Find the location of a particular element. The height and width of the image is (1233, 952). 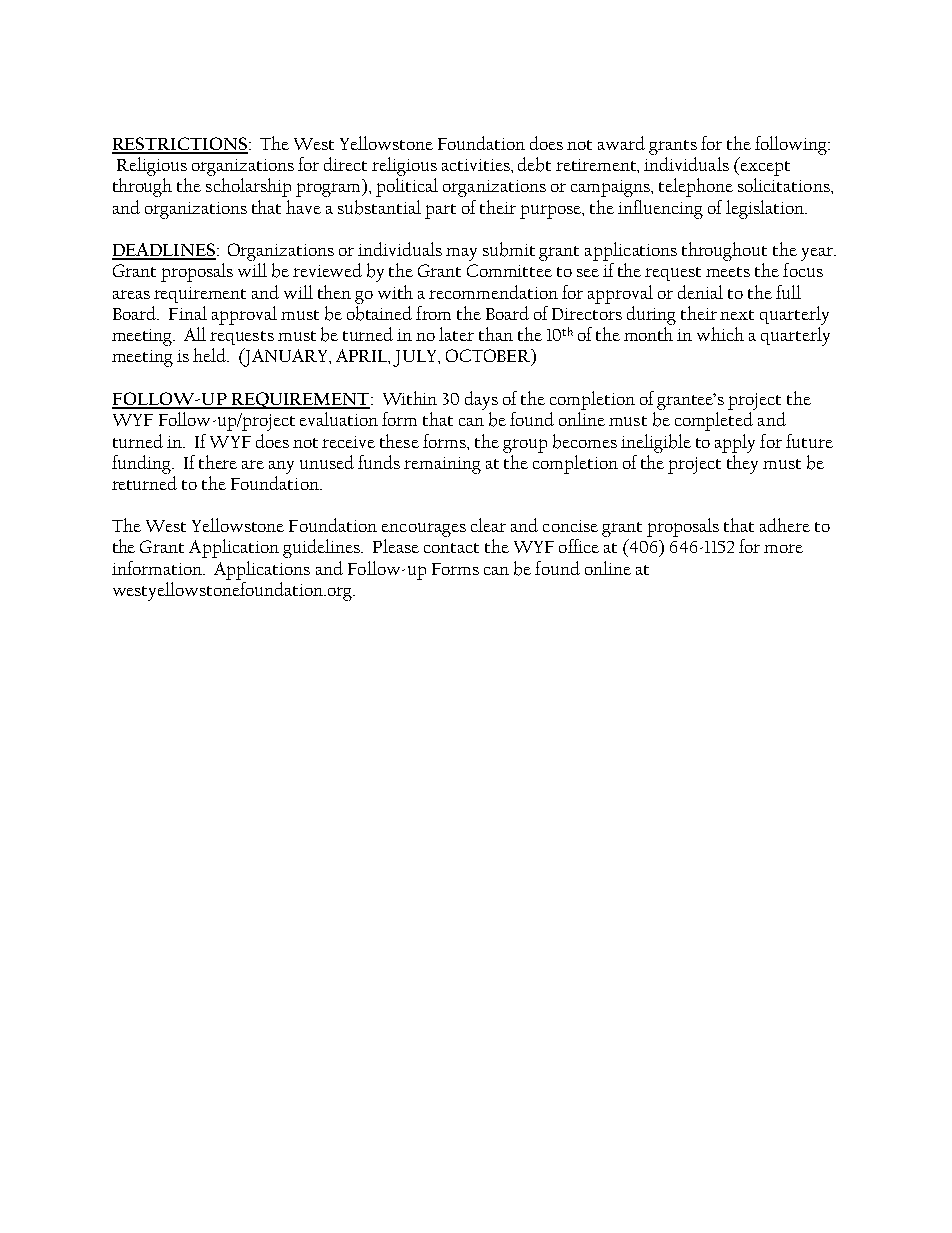

guidelines is located at coordinates (322, 548).
